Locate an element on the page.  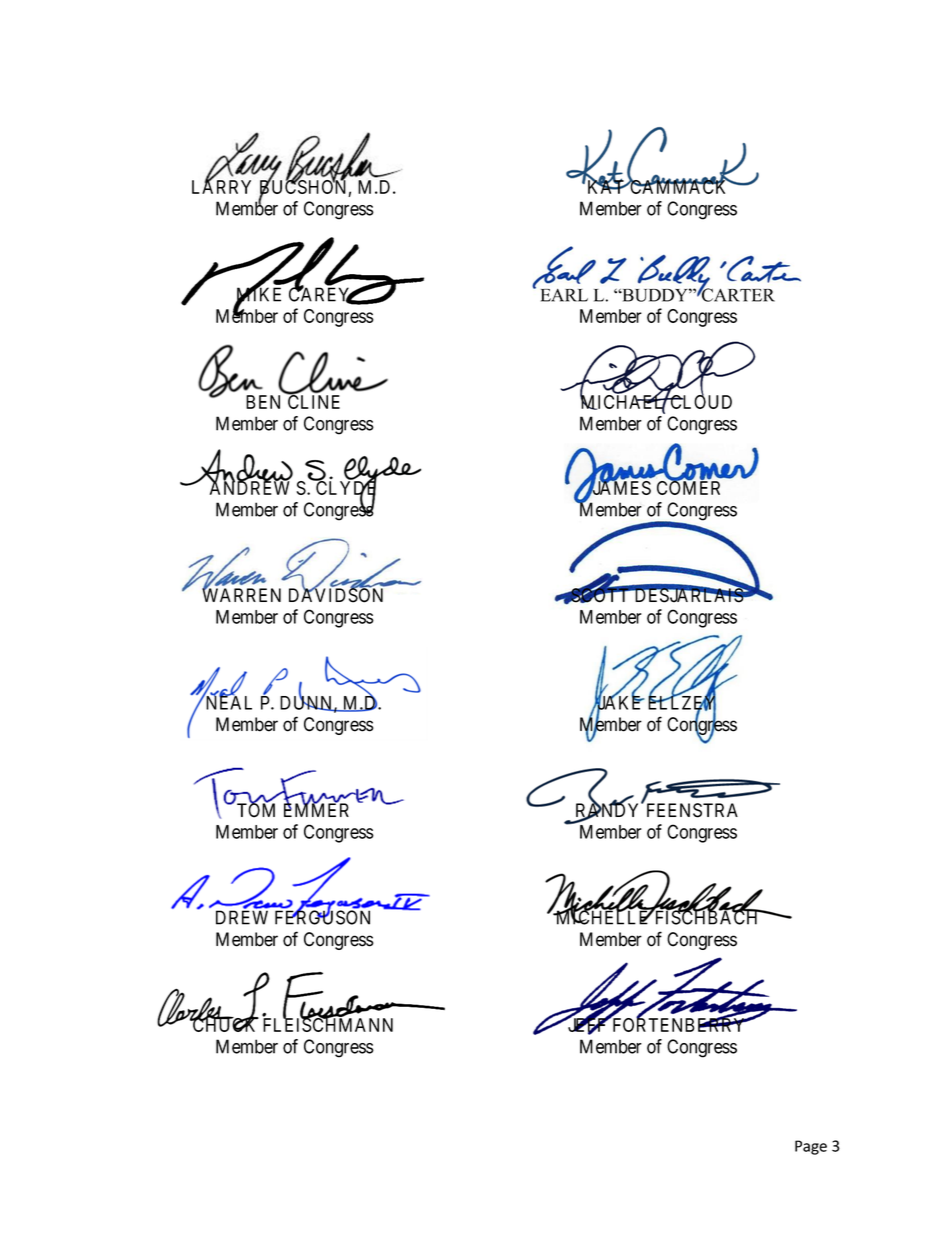
EARL is located at coordinates (564, 295).
